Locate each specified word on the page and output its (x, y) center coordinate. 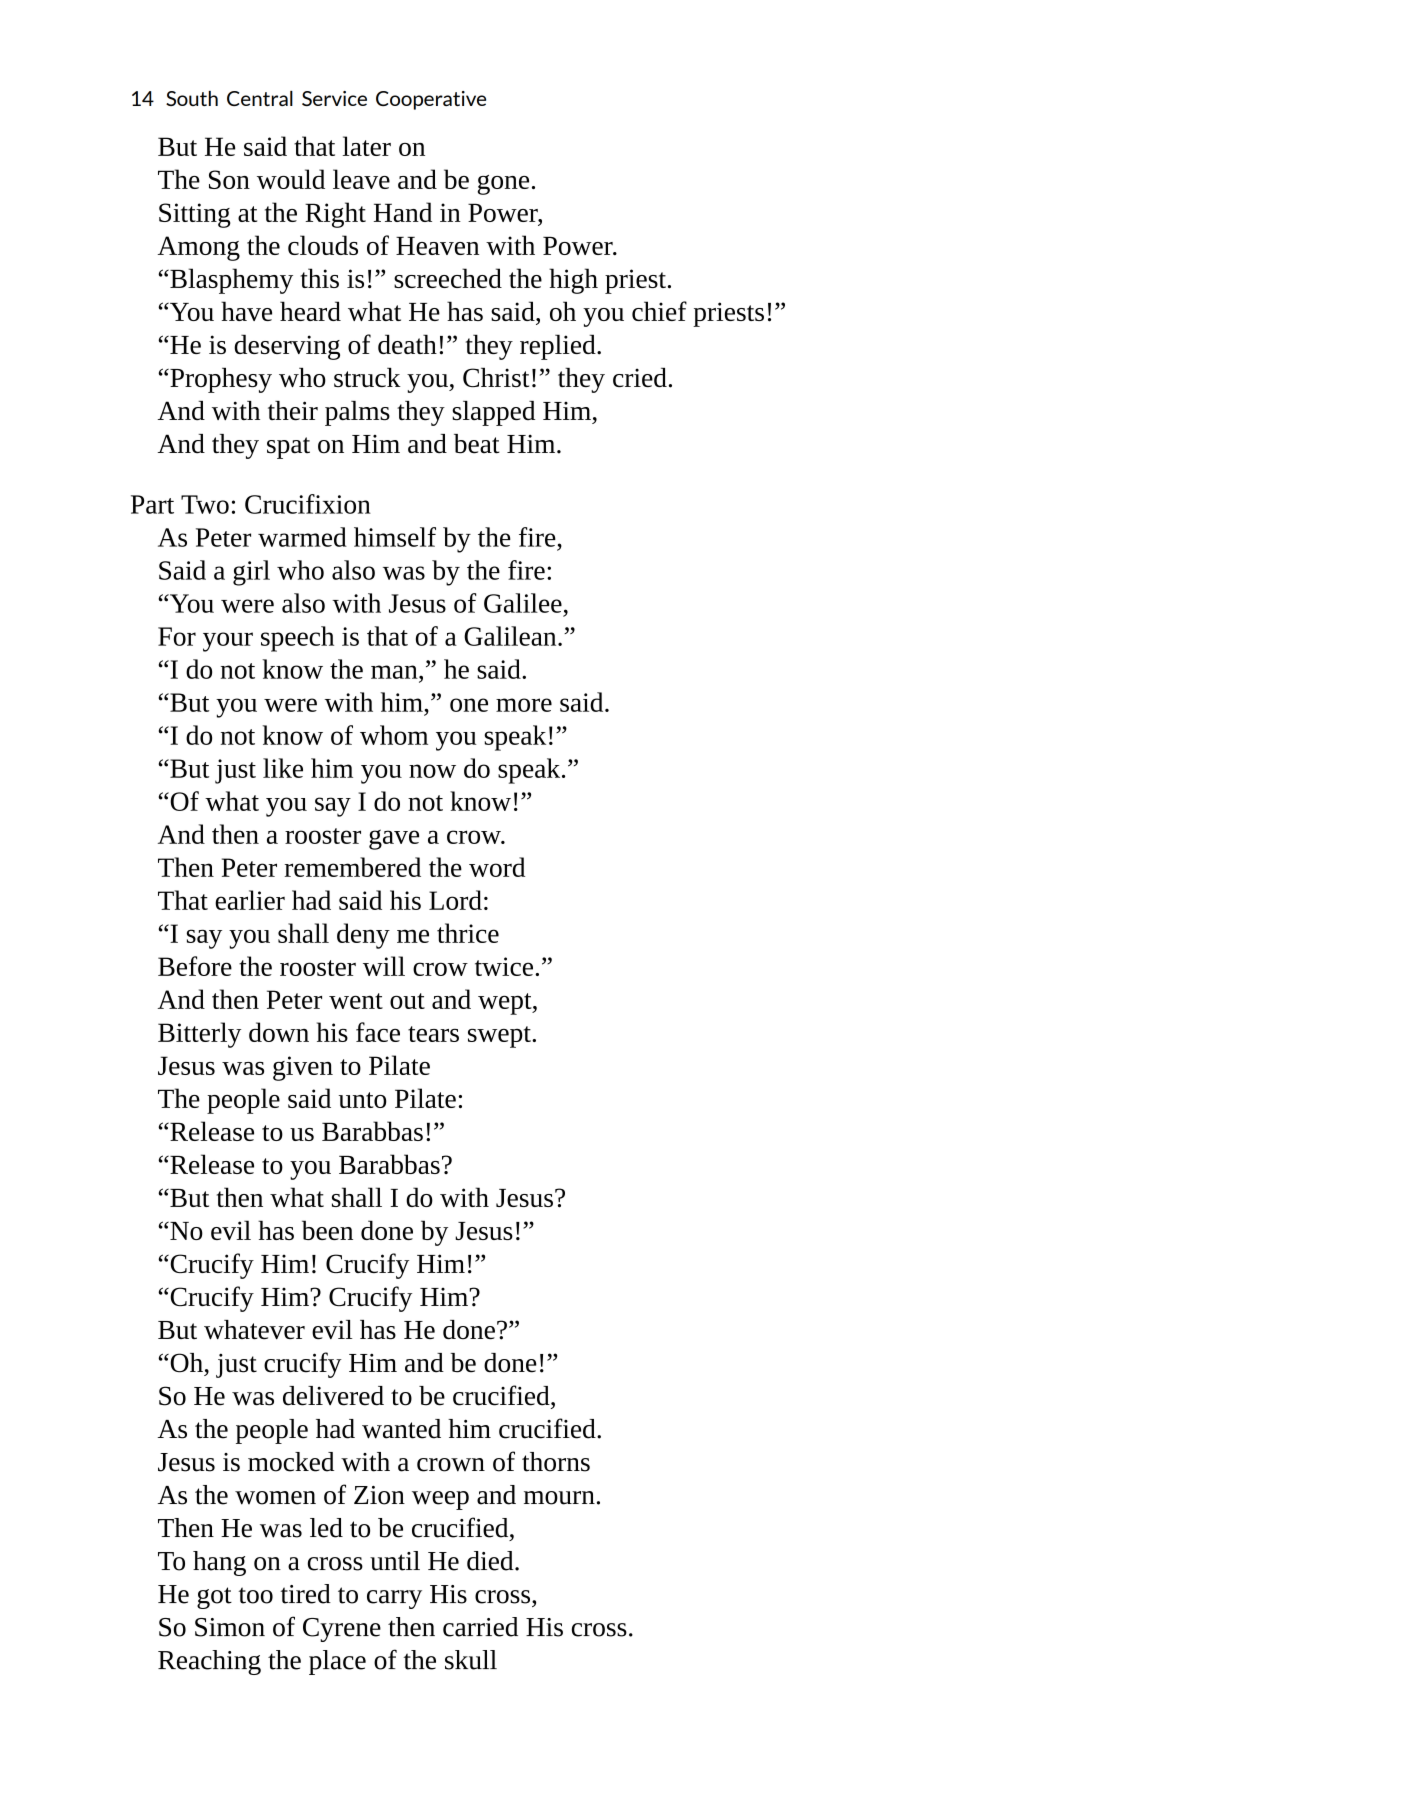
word (497, 867)
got (214, 1598)
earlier (250, 900)
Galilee (523, 603)
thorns (556, 1462)
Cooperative (431, 100)
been (327, 1230)
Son (229, 179)
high (573, 281)
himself (395, 537)
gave (394, 839)
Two (205, 504)
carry (394, 1599)
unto (362, 1100)
